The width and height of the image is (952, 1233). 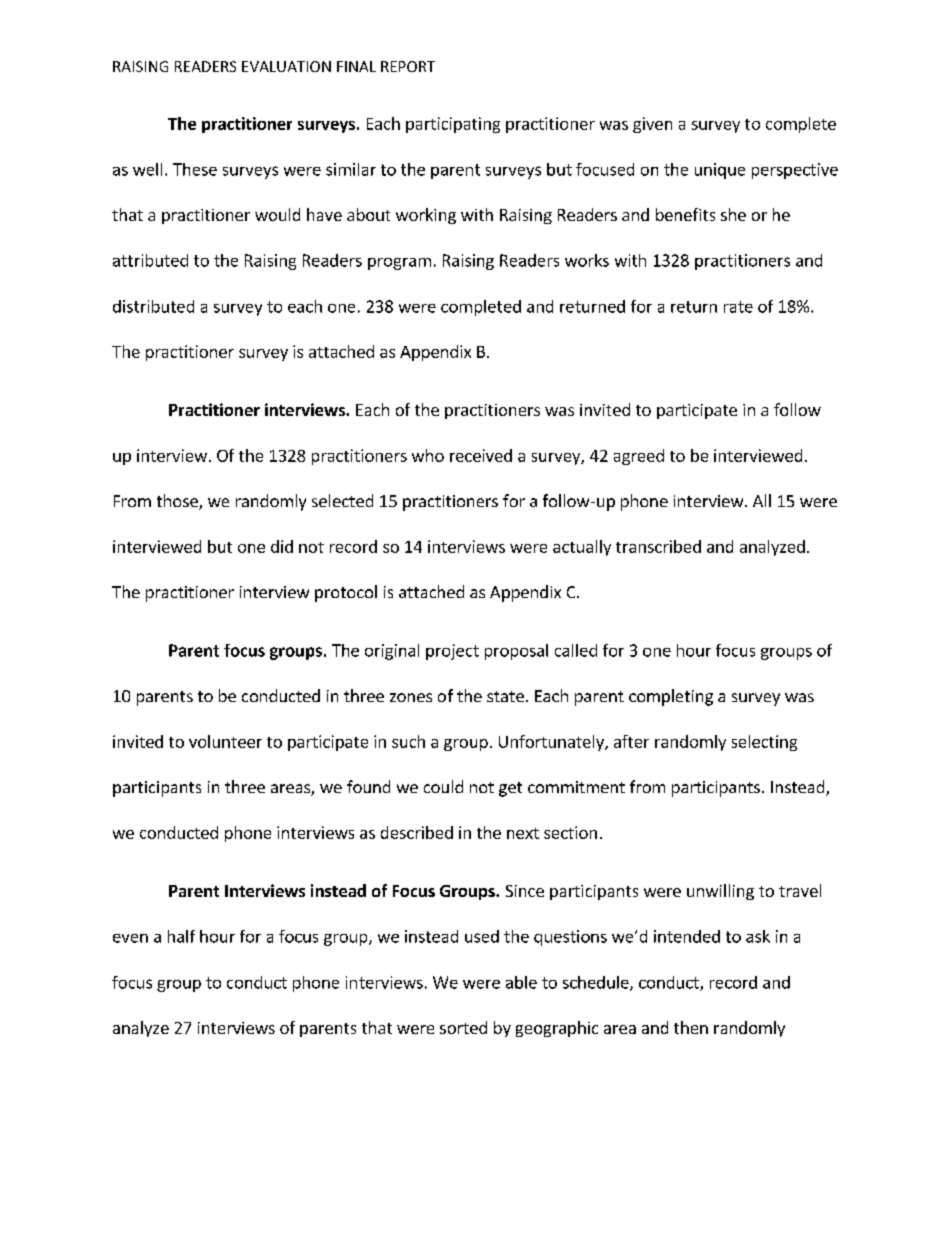 What do you see at coordinates (453, 125) in the image?
I see `participating` at bounding box center [453, 125].
